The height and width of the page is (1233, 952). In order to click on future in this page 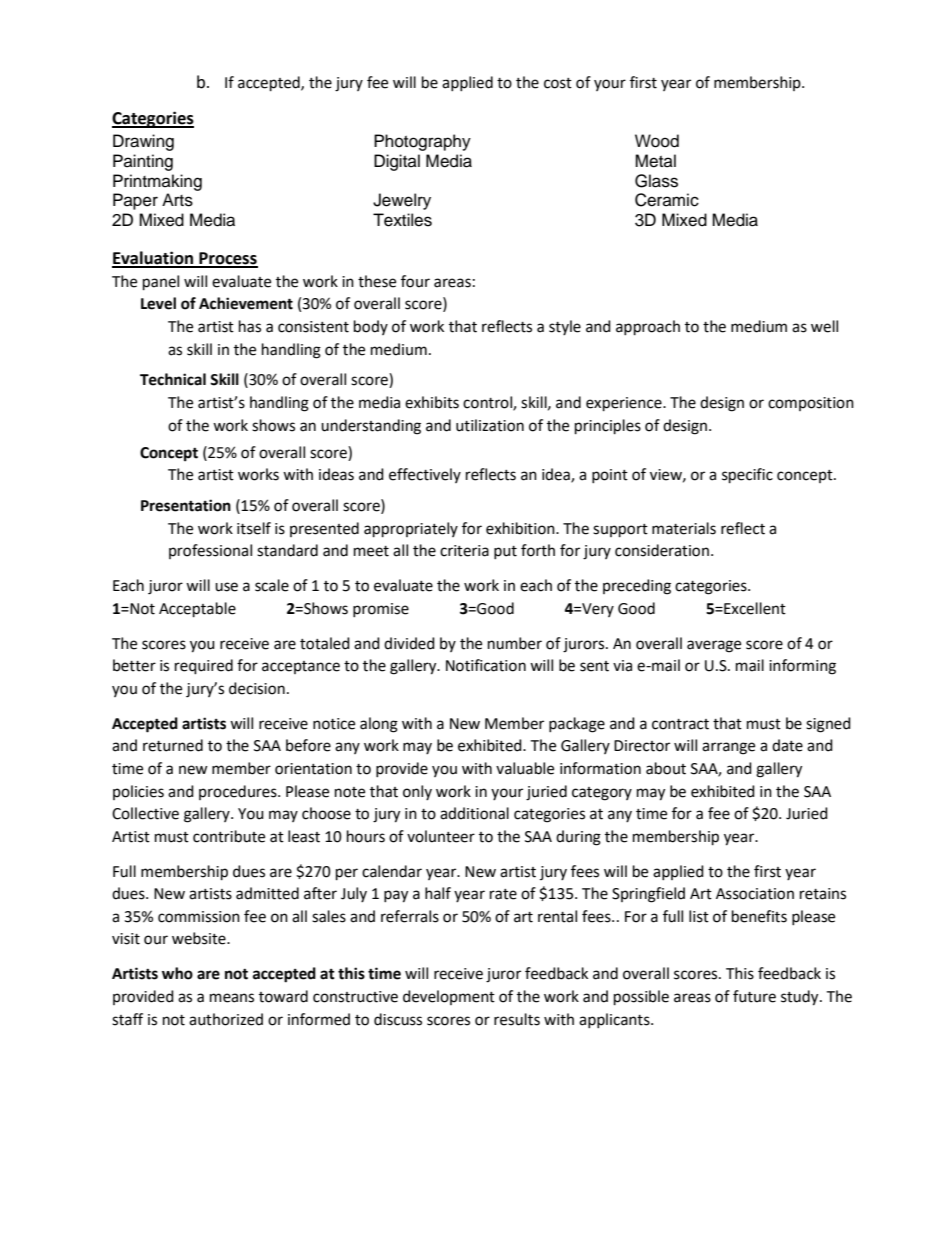, I will do `click(754, 996)`.
